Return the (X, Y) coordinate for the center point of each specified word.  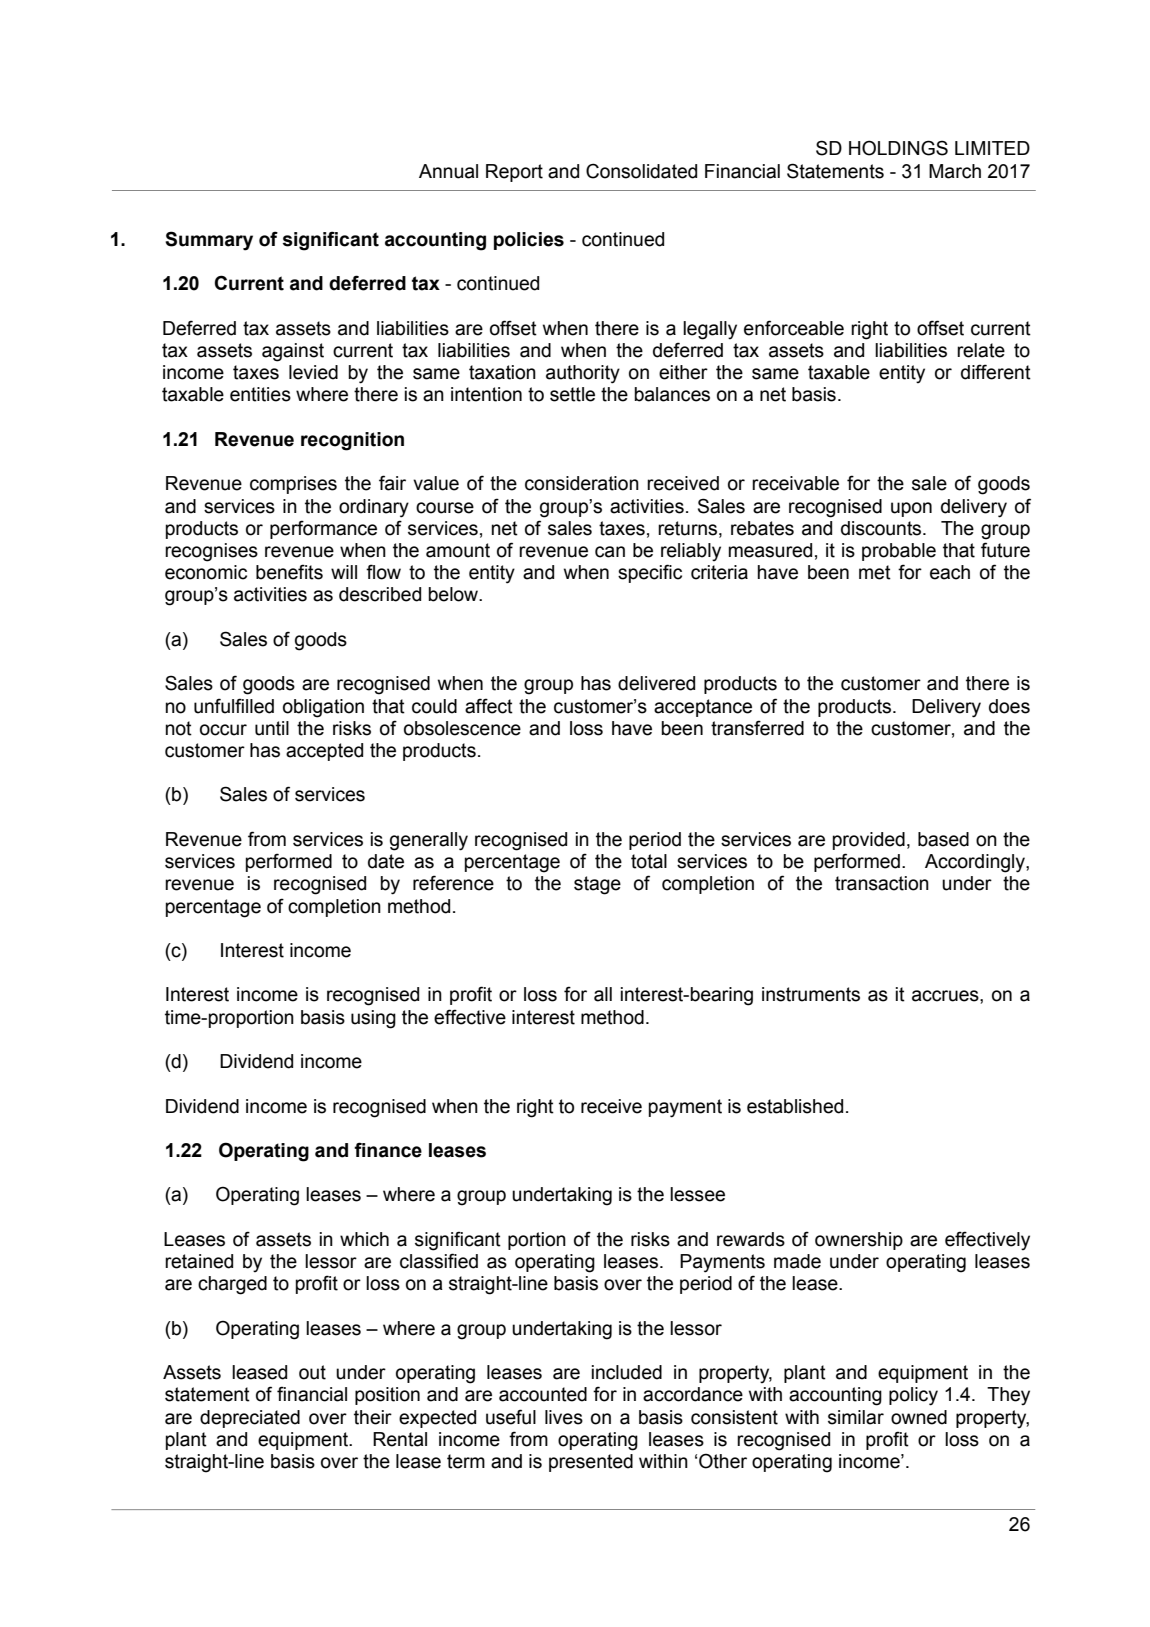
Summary (209, 241)
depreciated (250, 1419)
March (955, 171)
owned (919, 1417)
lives (564, 1417)
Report (514, 173)
